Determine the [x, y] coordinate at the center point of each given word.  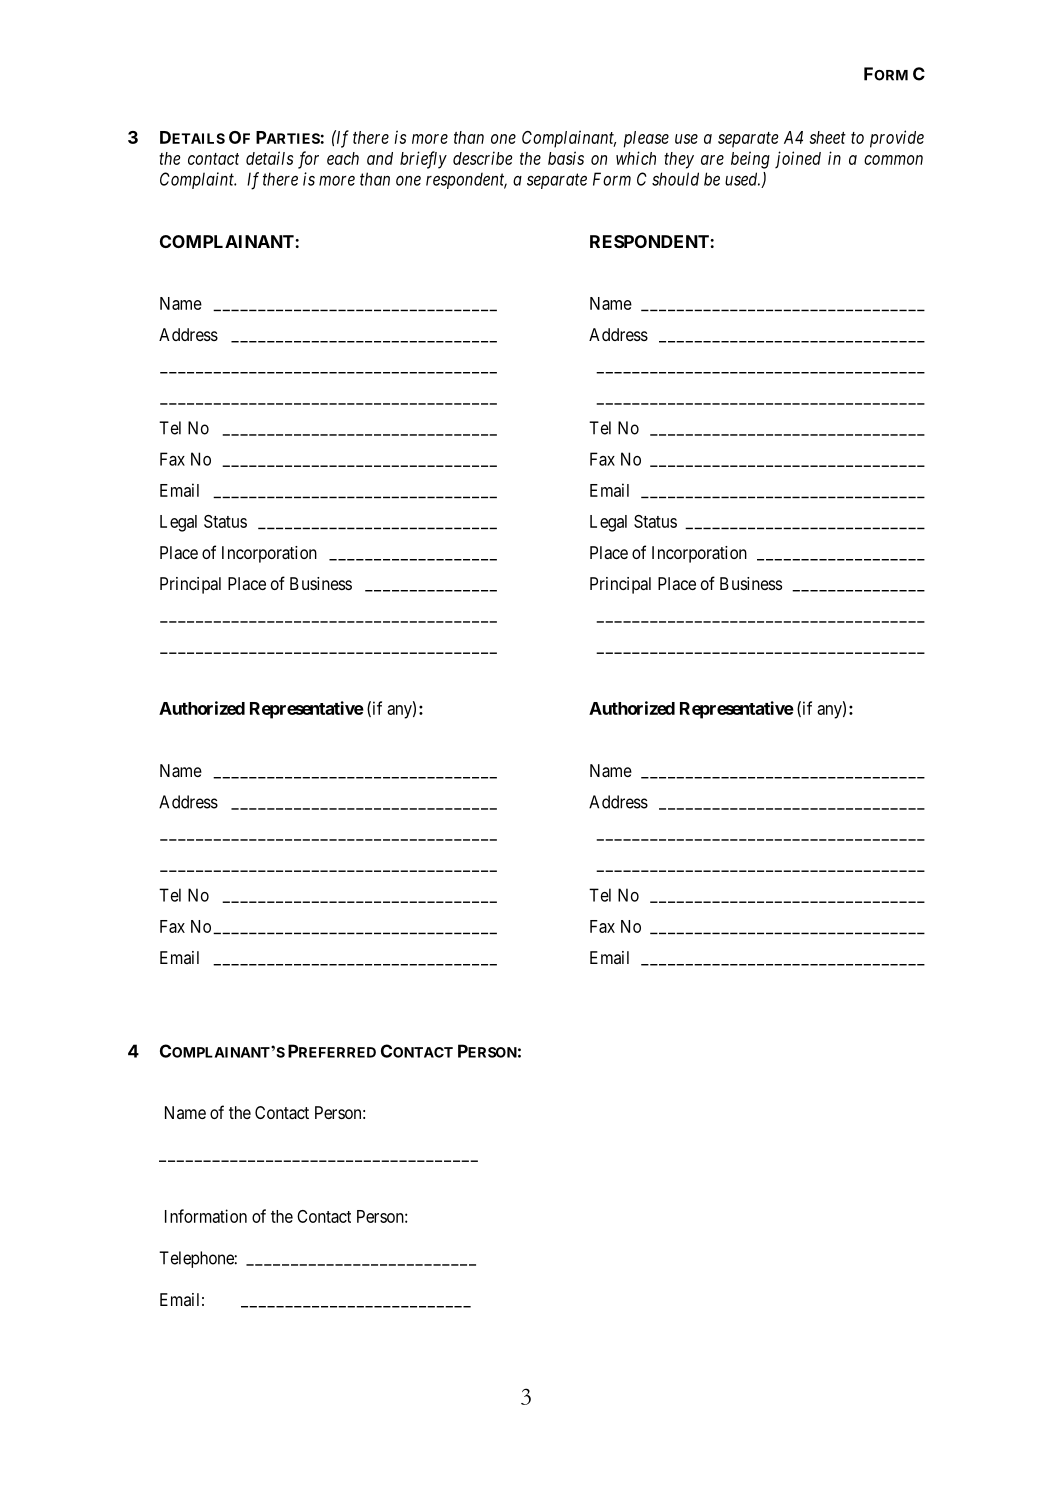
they [679, 160]
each [343, 158]
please [646, 139]
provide [897, 139]
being [750, 160]
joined [798, 159]
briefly [423, 160]
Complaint [198, 180]
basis [566, 158]
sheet [828, 137]
